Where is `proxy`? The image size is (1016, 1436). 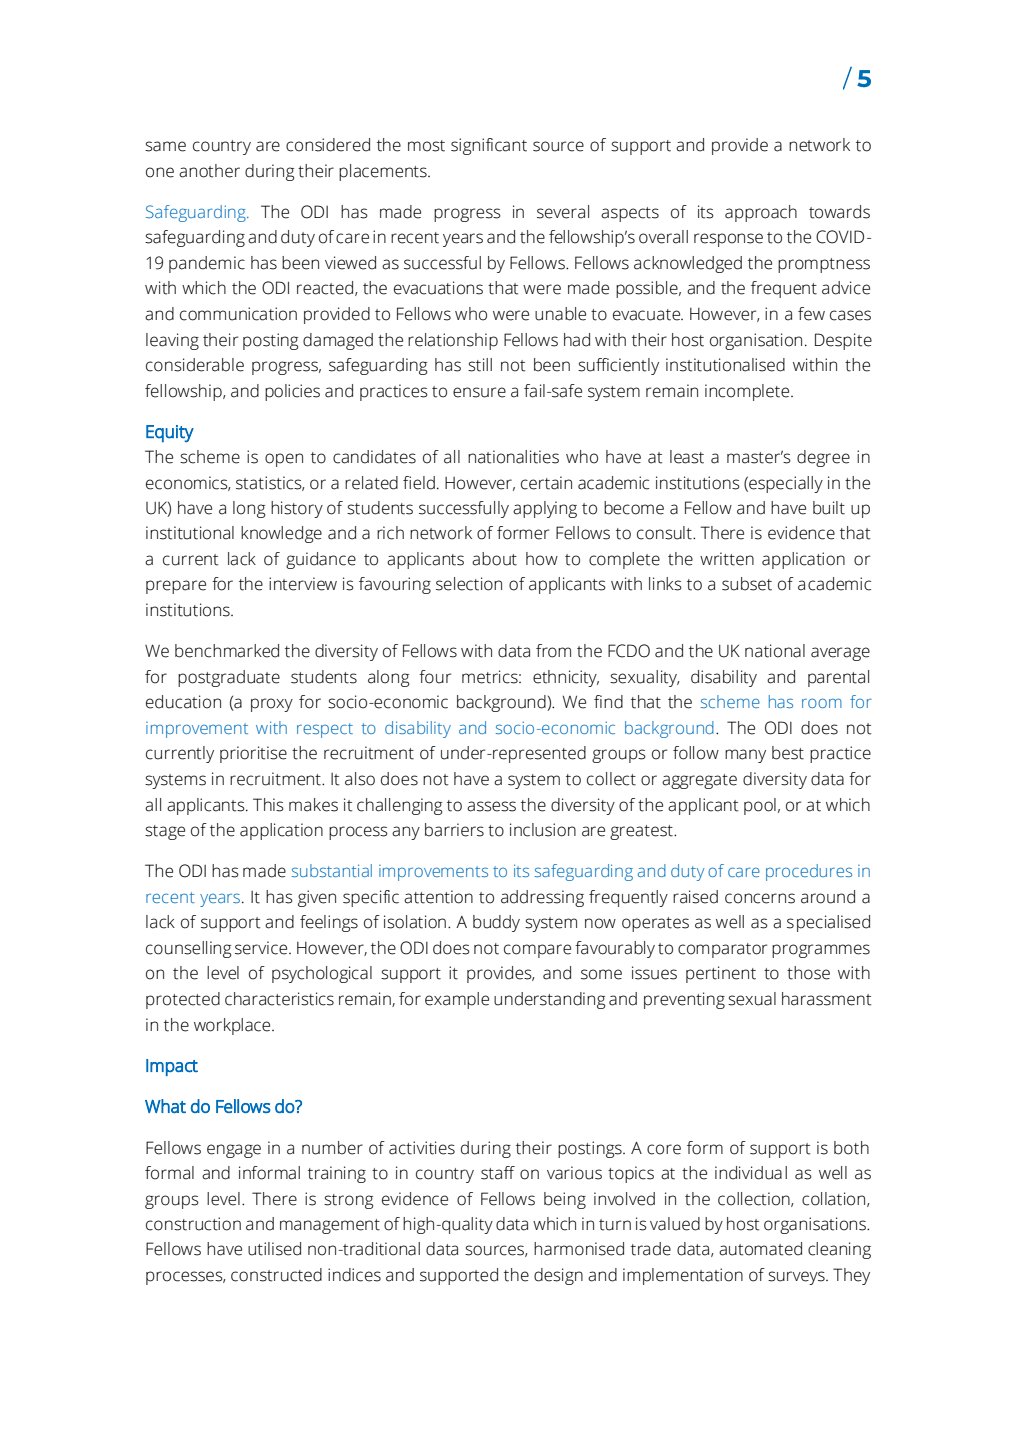 proxy is located at coordinates (272, 705).
